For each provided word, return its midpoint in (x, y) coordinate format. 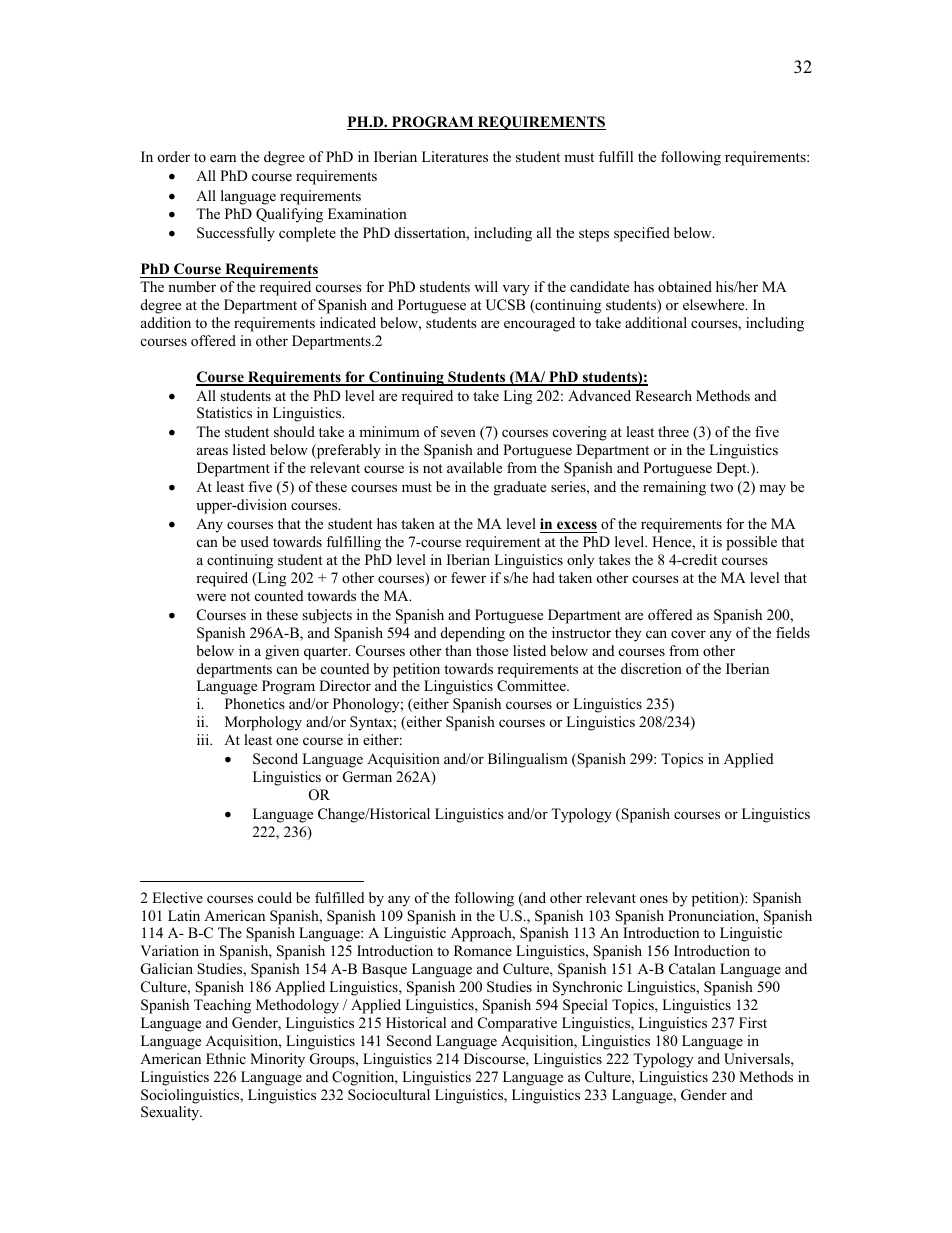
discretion (651, 668)
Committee (532, 686)
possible (751, 543)
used (254, 541)
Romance (483, 950)
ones (654, 899)
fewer (468, 577)
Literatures (455, 156)
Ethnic (226, 1058)
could (275, 897)
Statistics (224, 413)
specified (642, 234)
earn (223, 158)
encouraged (539, 324)
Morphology (263, 723)
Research (663, 395)
